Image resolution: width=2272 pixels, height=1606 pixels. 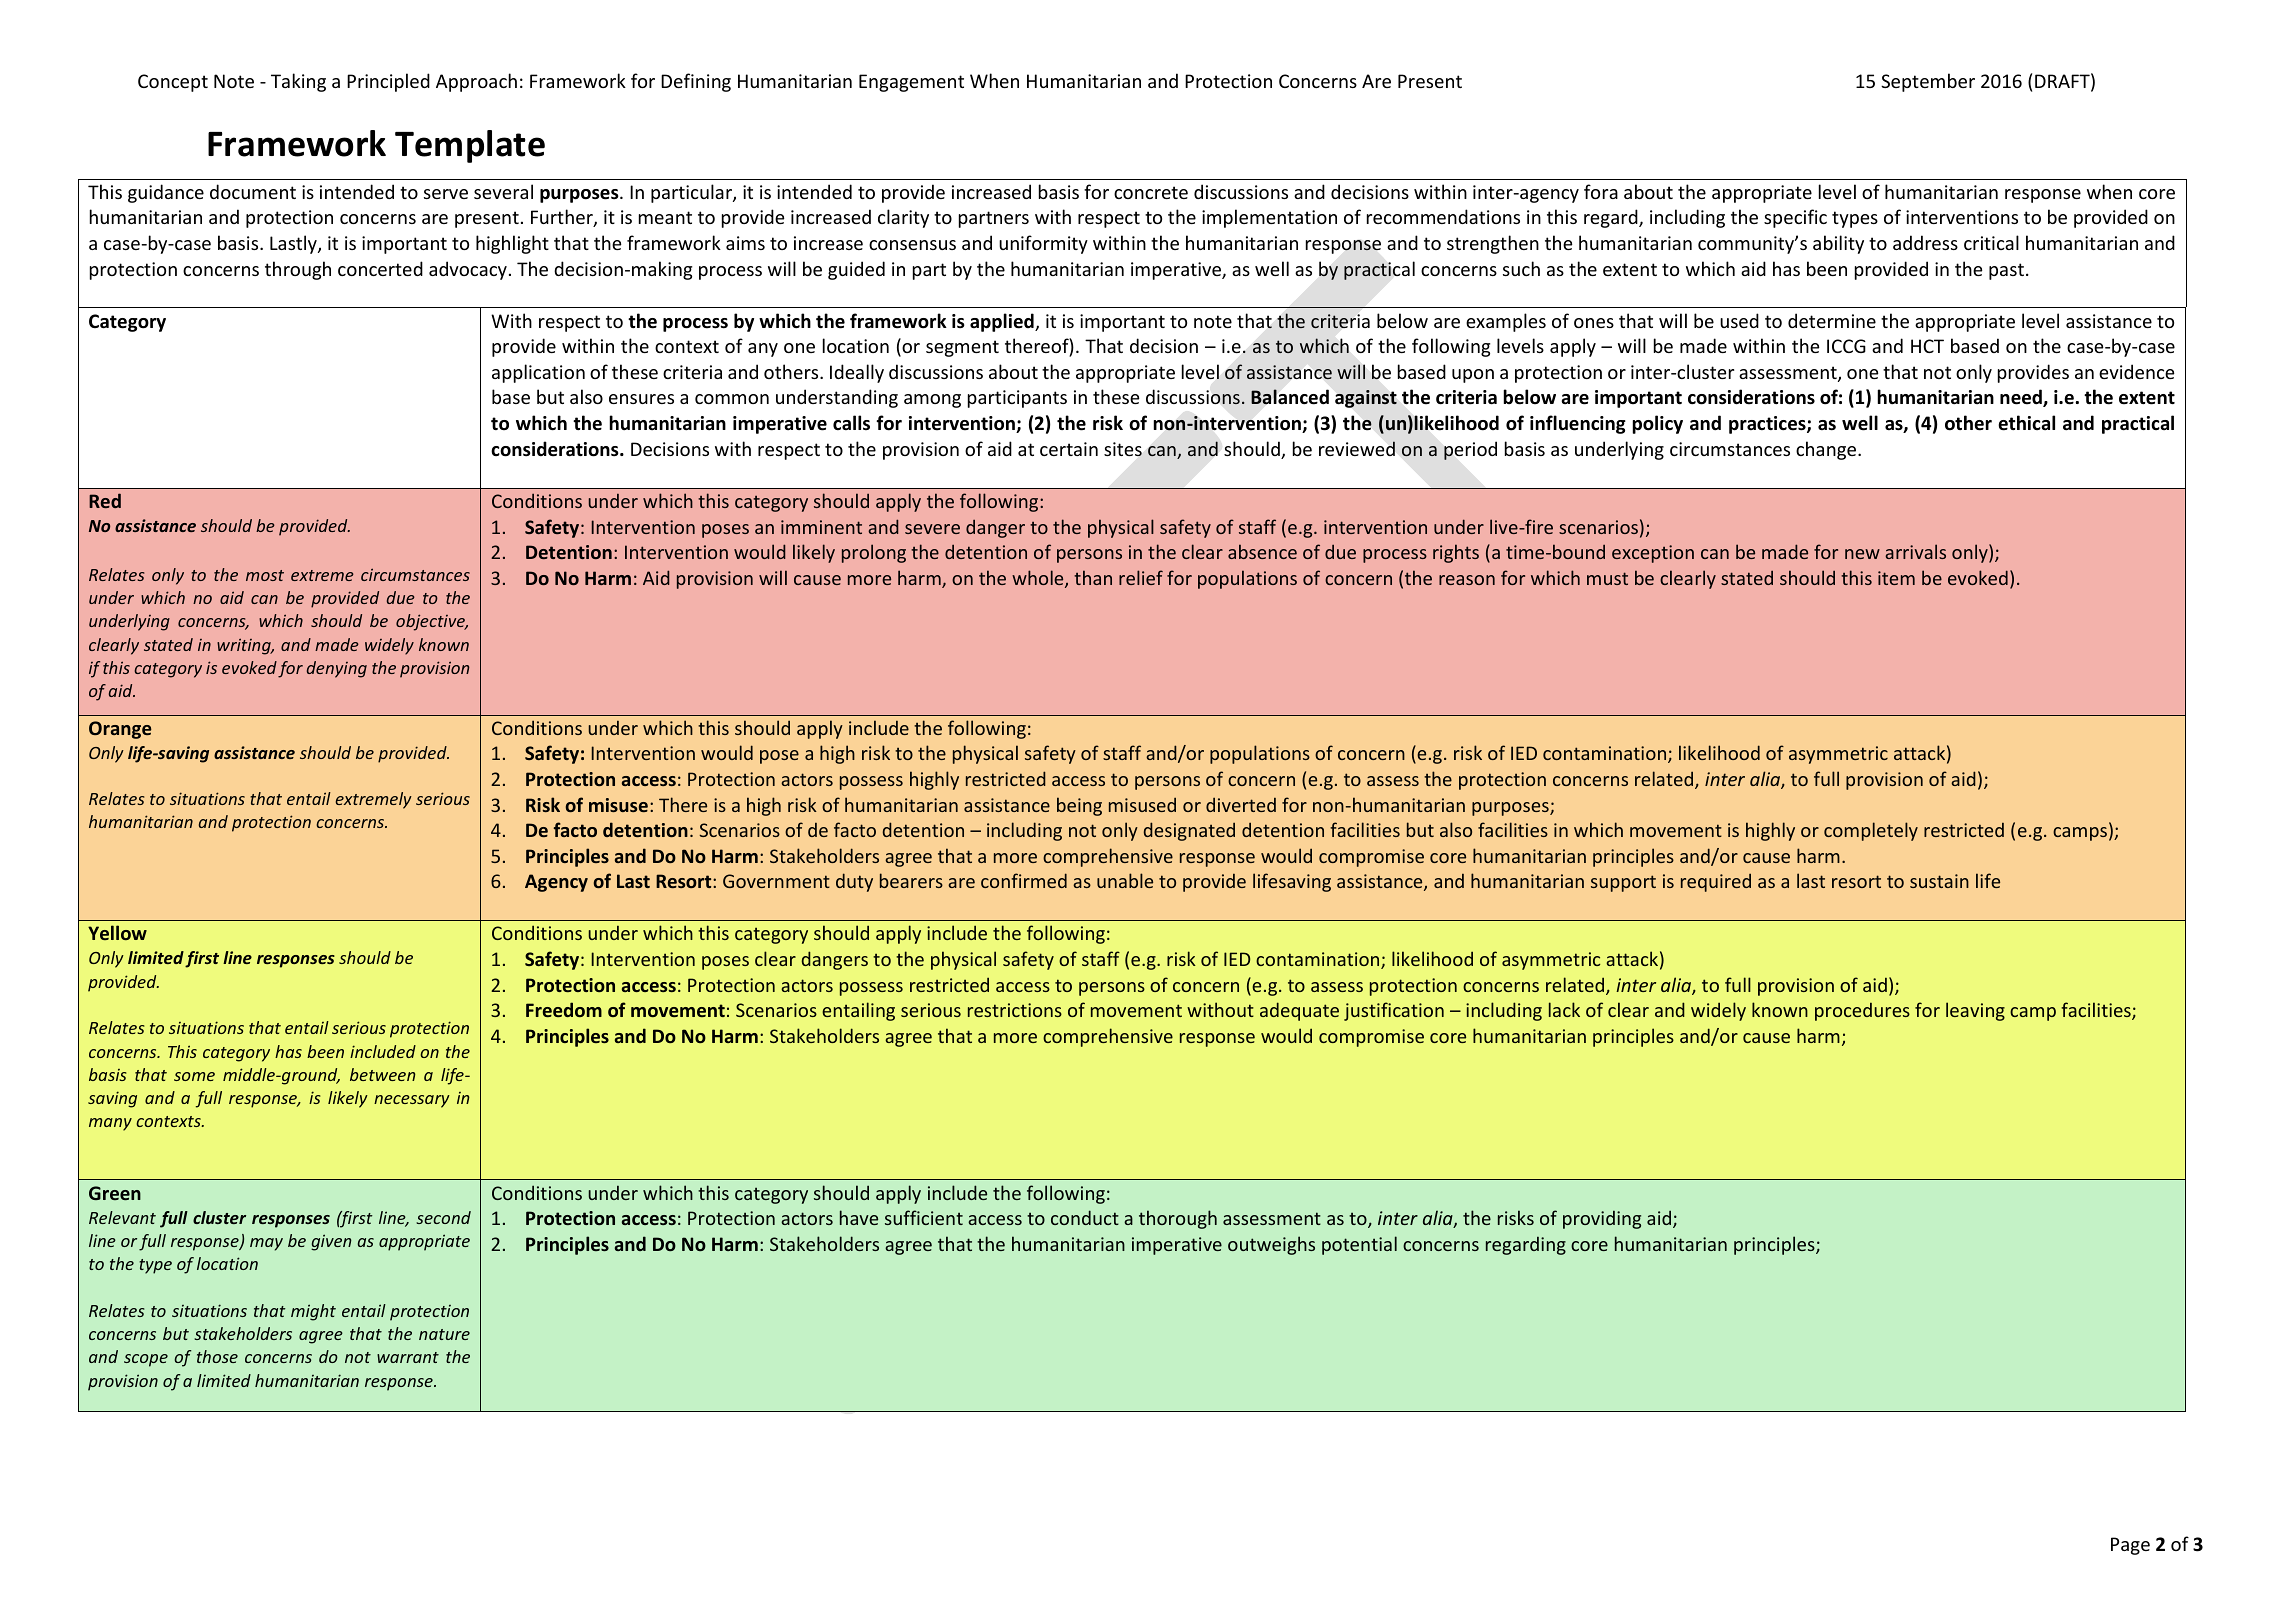 I want to click on most, so click(x=265, y=575).
